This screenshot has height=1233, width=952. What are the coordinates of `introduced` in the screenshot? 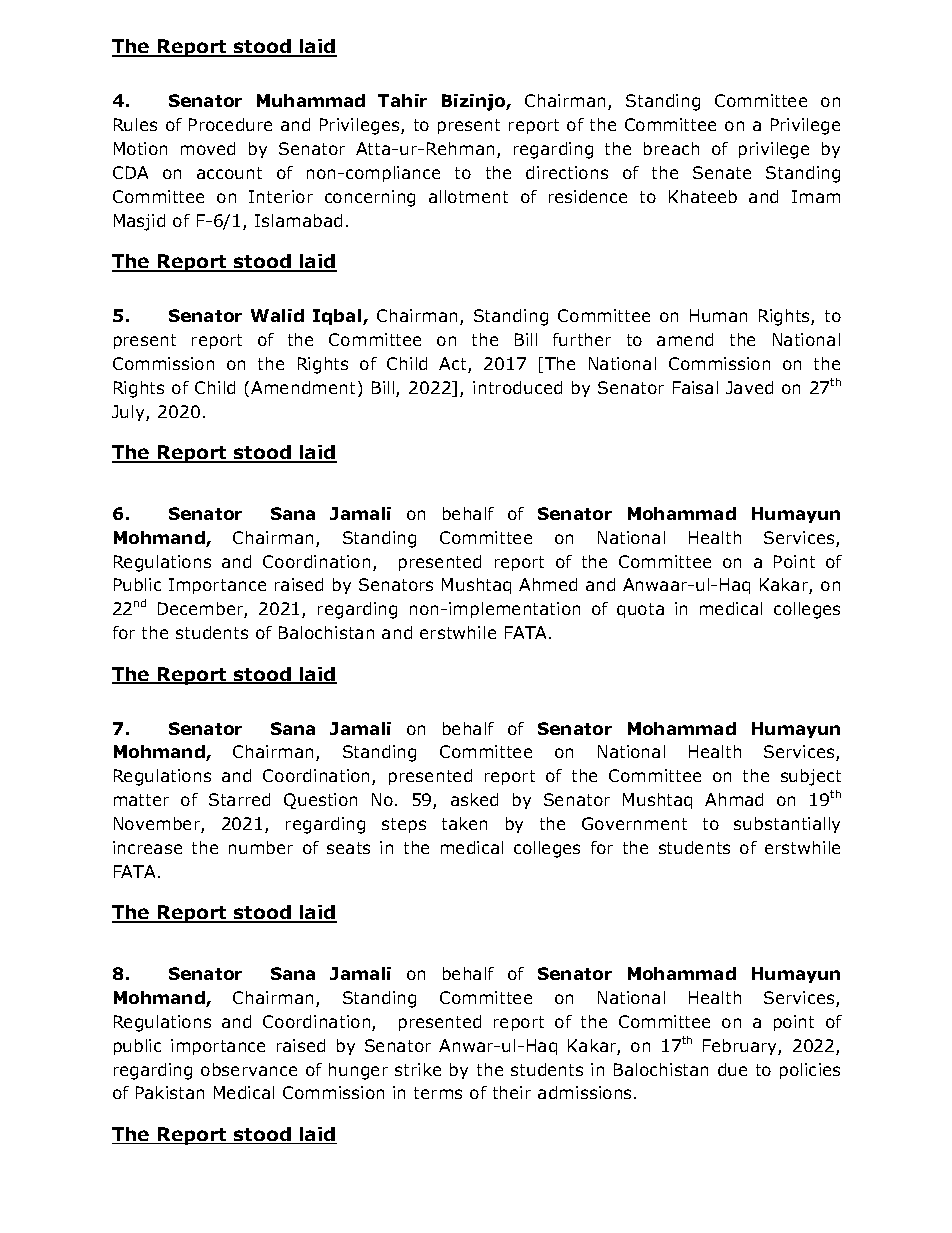 It's located at (517, 387).
